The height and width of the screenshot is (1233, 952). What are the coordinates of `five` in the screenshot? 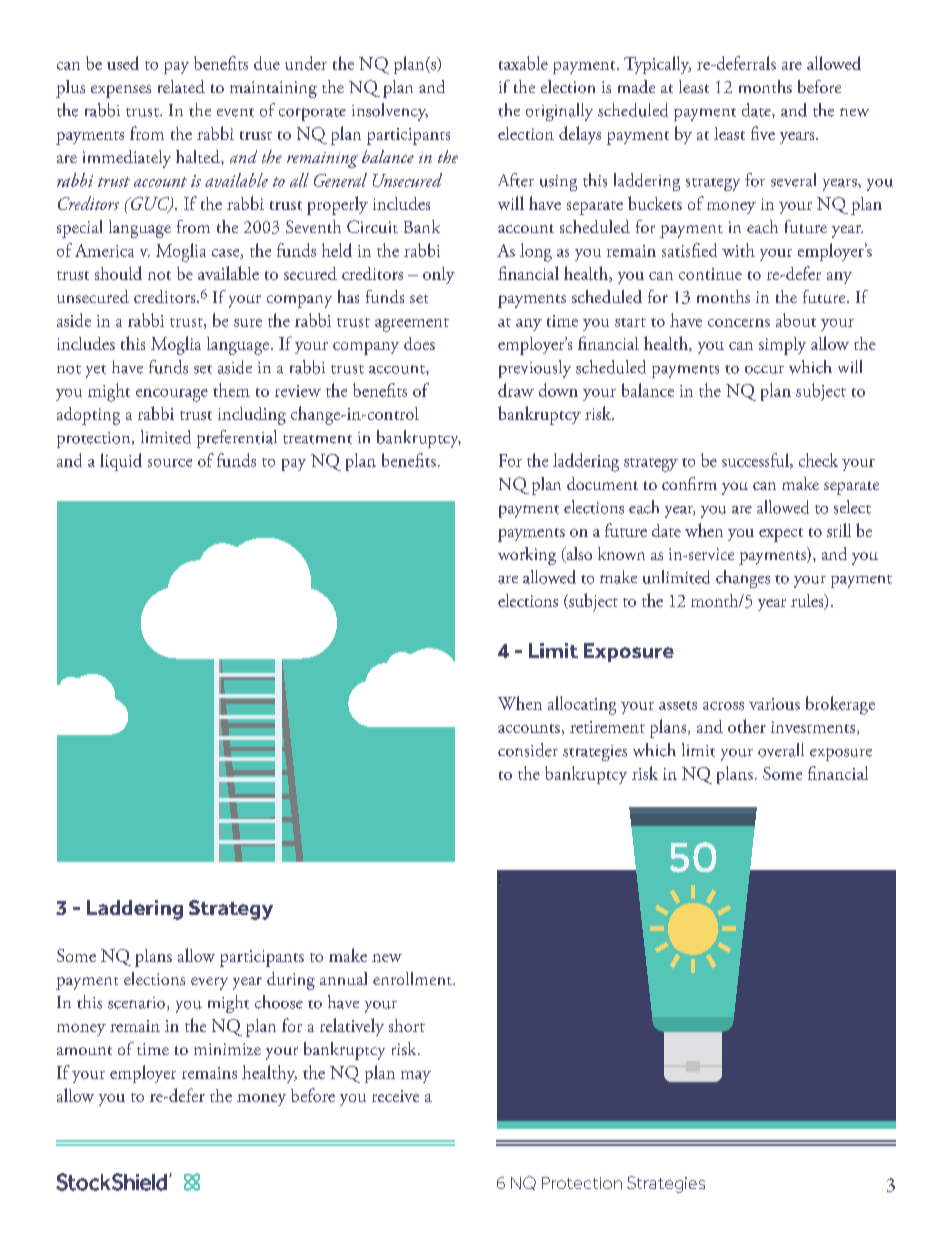 It's located at (763, 133).
